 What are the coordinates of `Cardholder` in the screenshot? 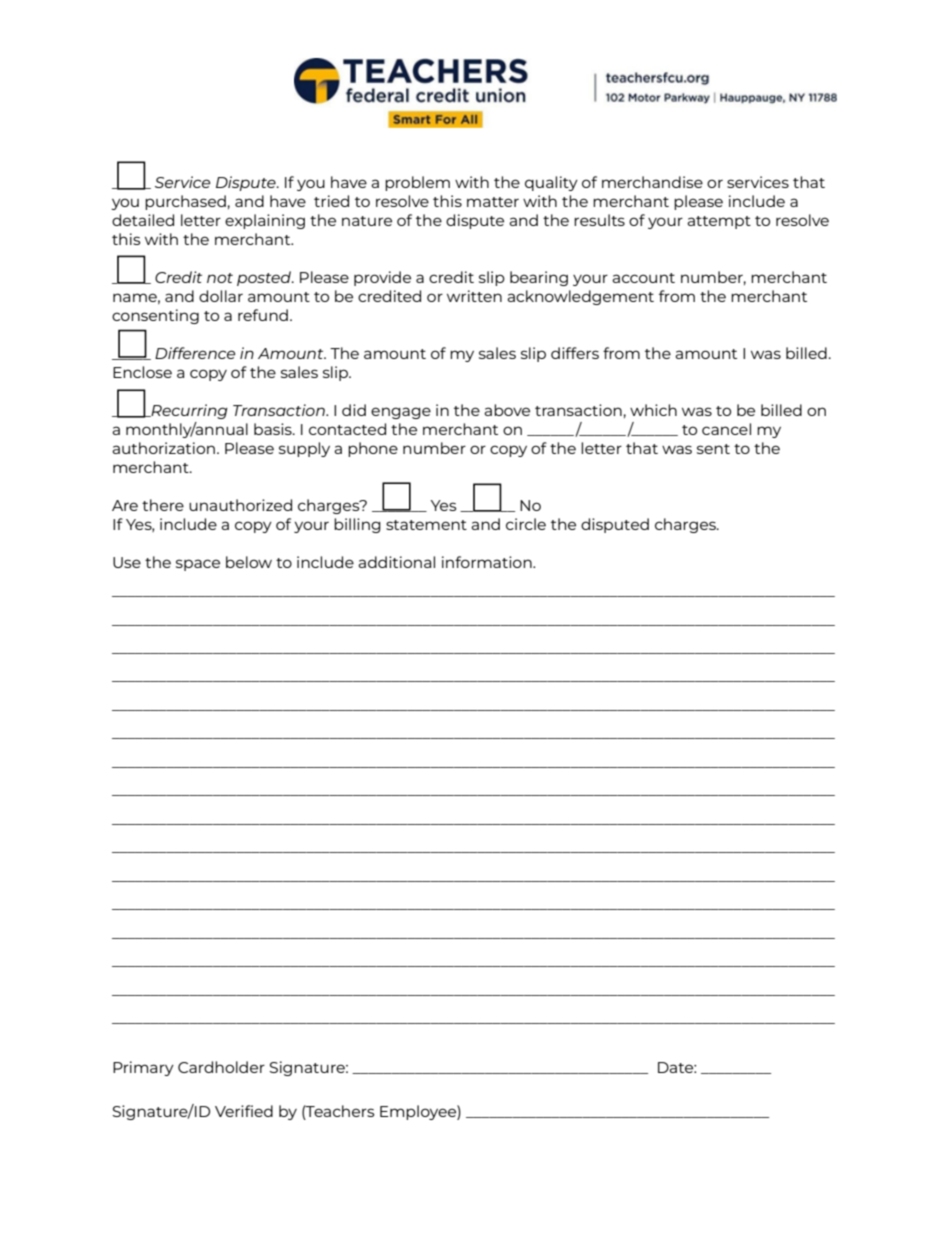 It's located at (221, 1067).
